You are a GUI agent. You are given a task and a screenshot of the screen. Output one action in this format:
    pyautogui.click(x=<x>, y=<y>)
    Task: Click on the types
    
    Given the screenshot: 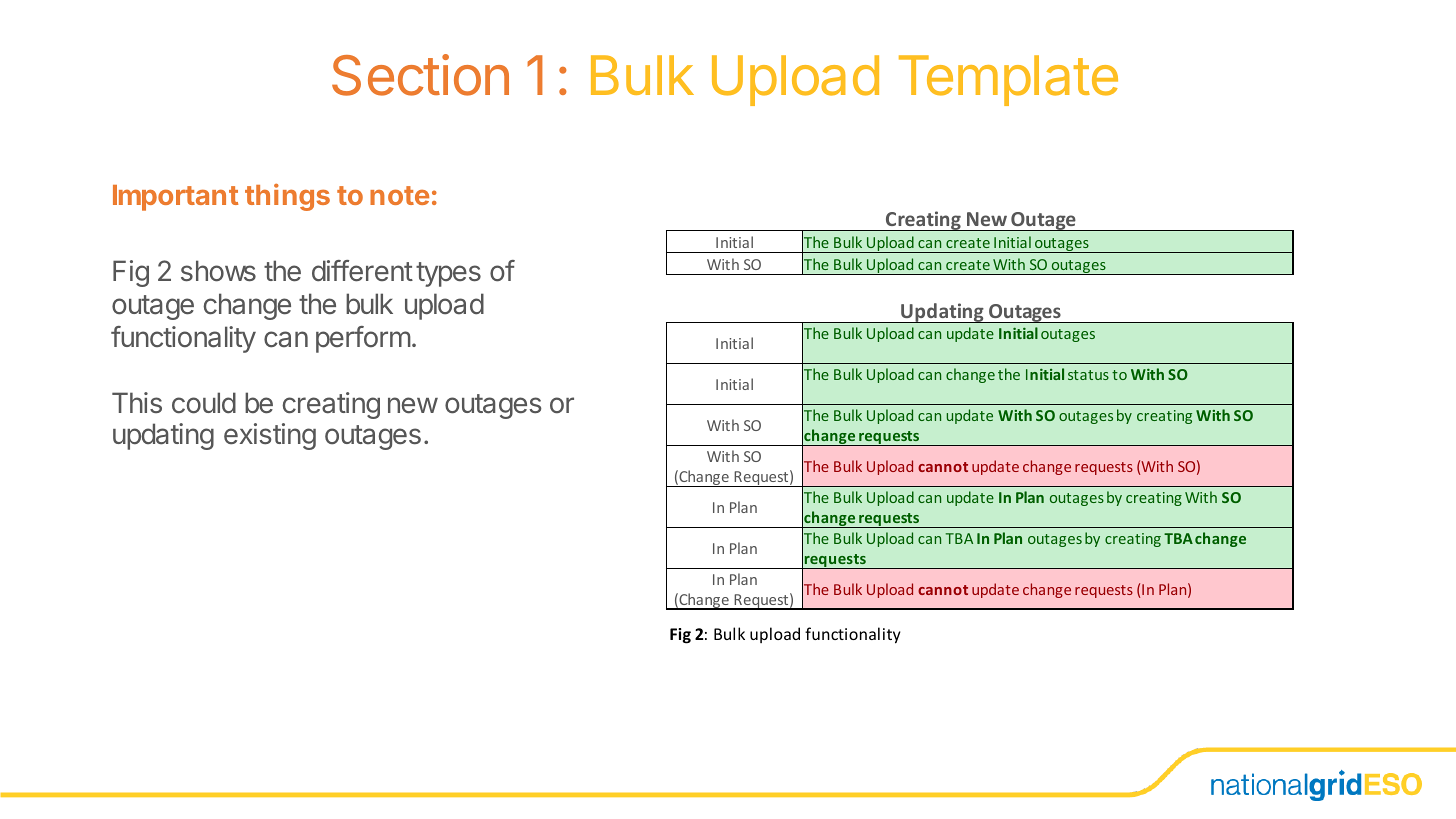 What is the action you would take?
    pyautogui.click(x=448, y=274)
